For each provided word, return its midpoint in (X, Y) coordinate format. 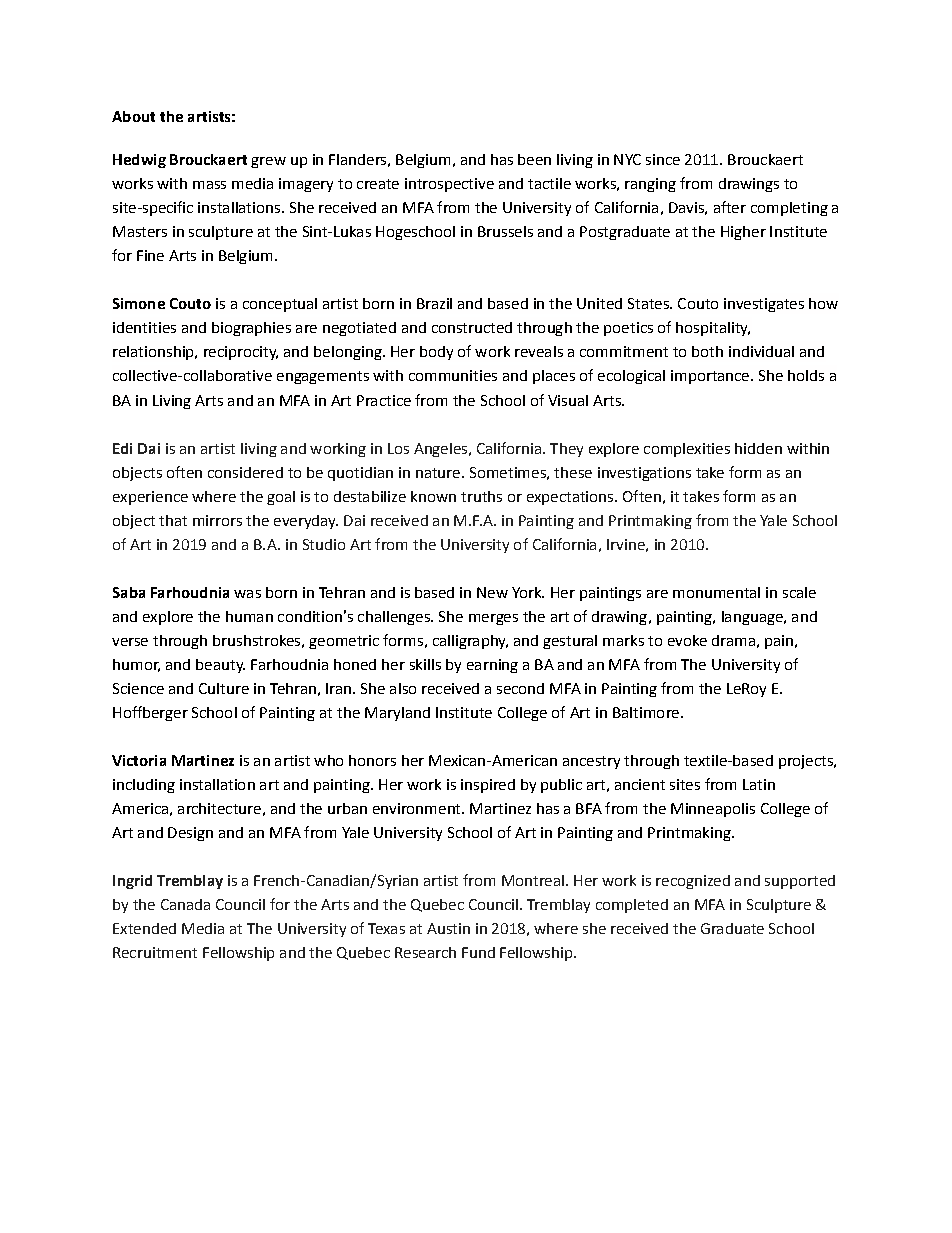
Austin (448, 928)
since (663, 159)
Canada (185, 904)
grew (268, 162)
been (534, 159)
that (173, 520)
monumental (716, 592)
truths (481, 496)
